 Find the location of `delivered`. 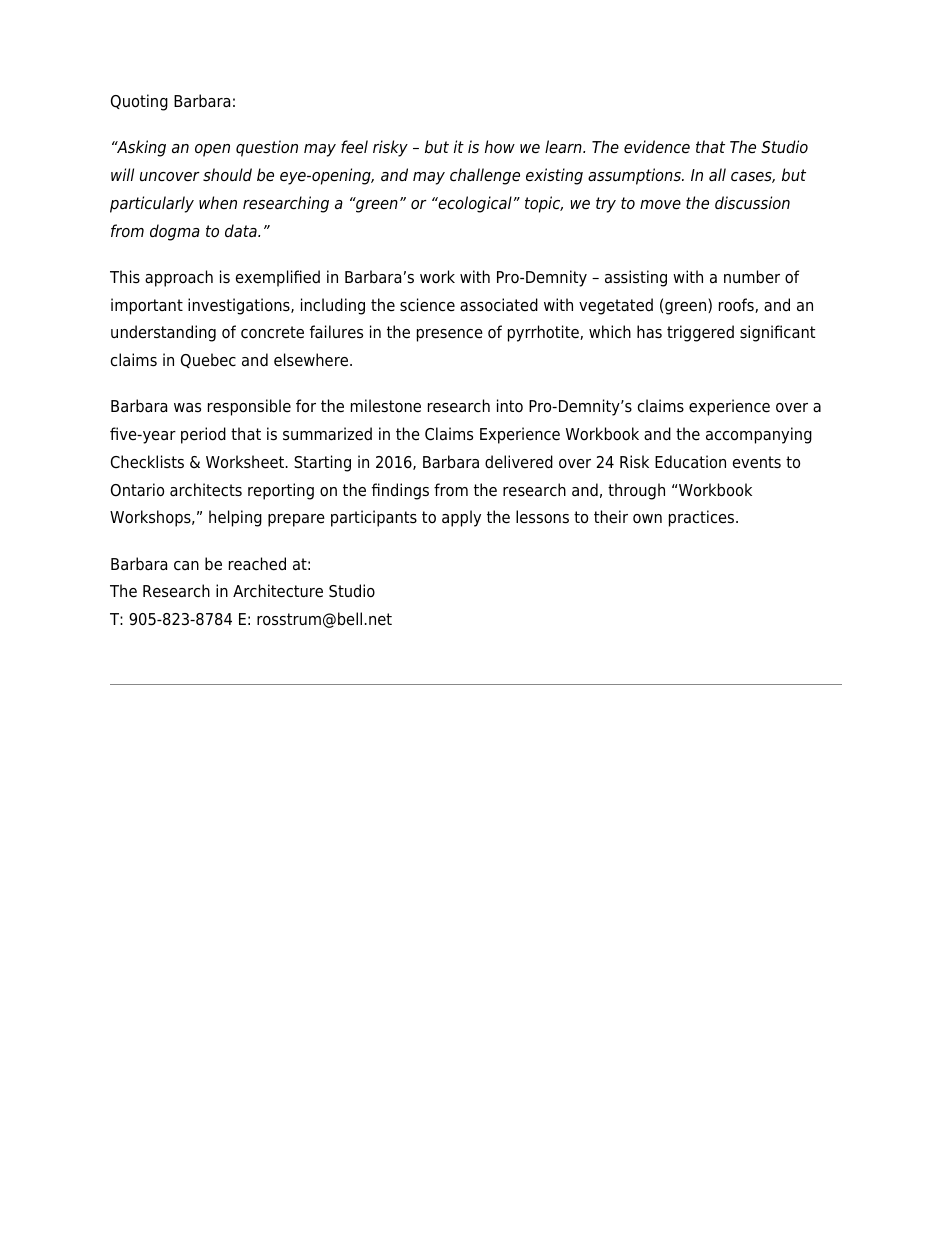

delivered is located at coordinates (519, 462).
